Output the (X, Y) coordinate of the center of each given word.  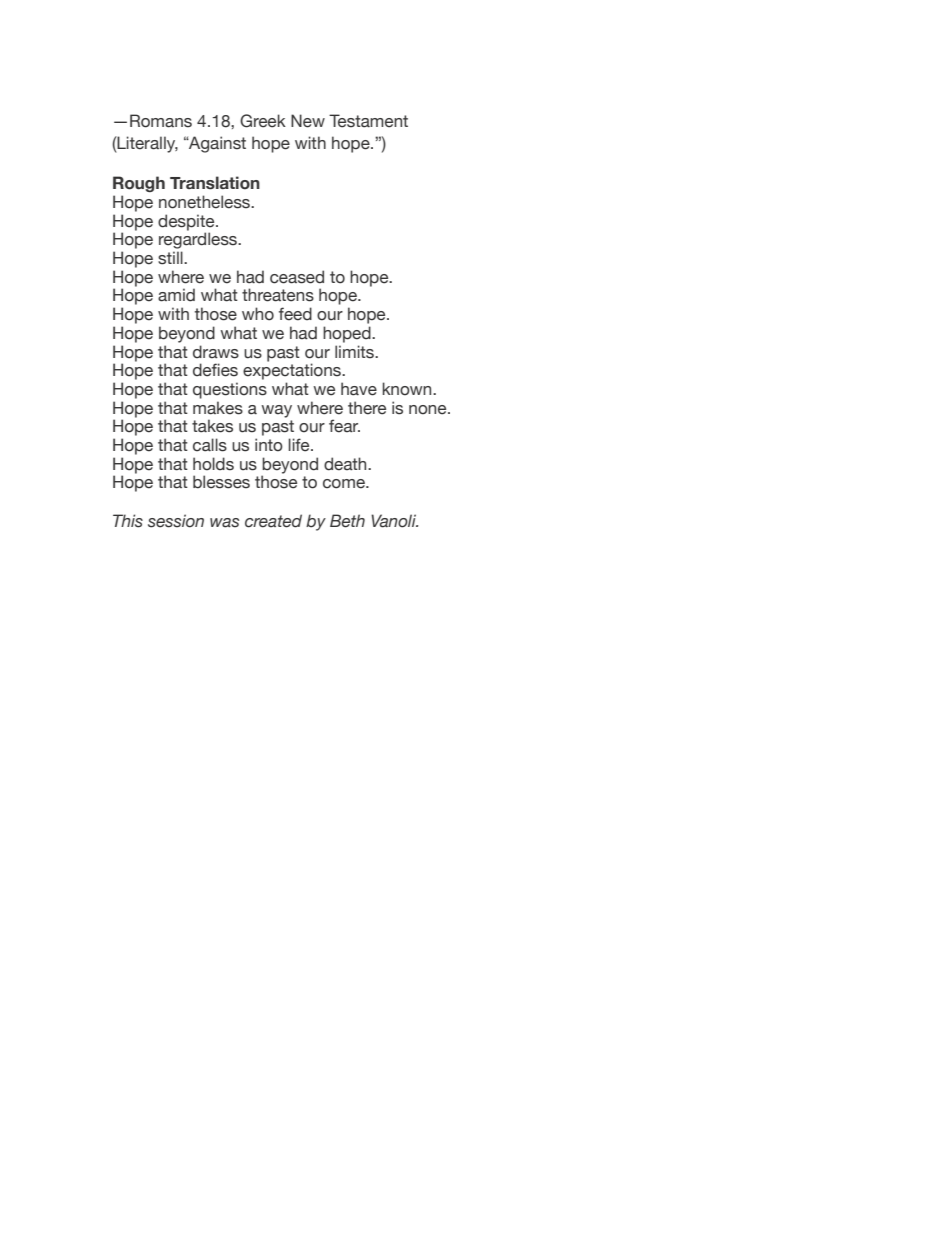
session (176, 521)
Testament (368, 121)
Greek (263, 121)
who (258, 314)
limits (355, 352)
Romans (161, 121)
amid (176, 295)
